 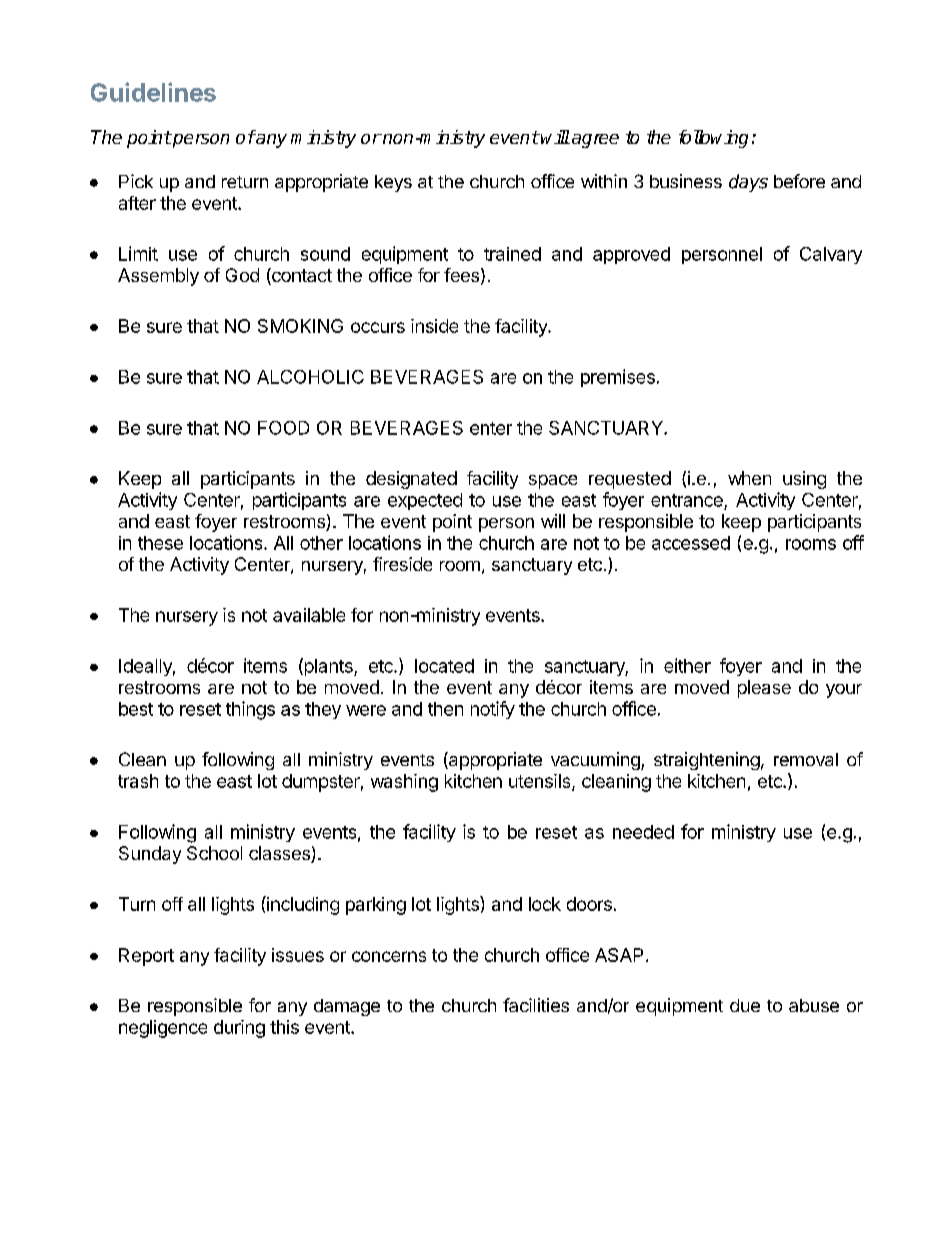 What do you see at coordinates (595, 141) in the document?
I see `agree` at bounding box center [595, 141].
